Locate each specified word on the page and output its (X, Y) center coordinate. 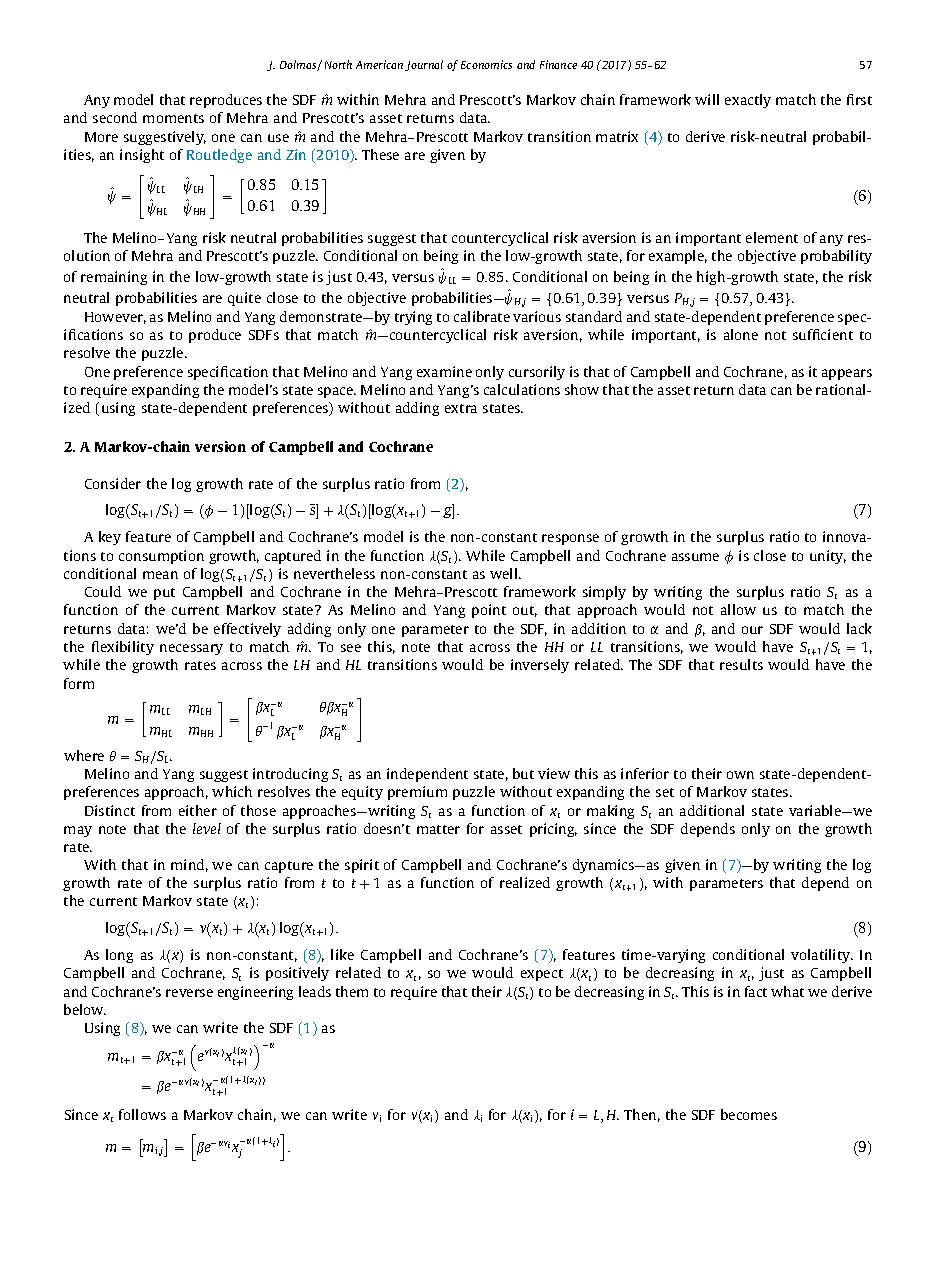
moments (173, 118)
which (232, 791)
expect (542, 975)
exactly (748, 101)
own (740, 775)
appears (847, 374)
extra (461, 408)
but (523, 773)
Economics (486, 64)
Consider (113, 483)
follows (142, 1114)
